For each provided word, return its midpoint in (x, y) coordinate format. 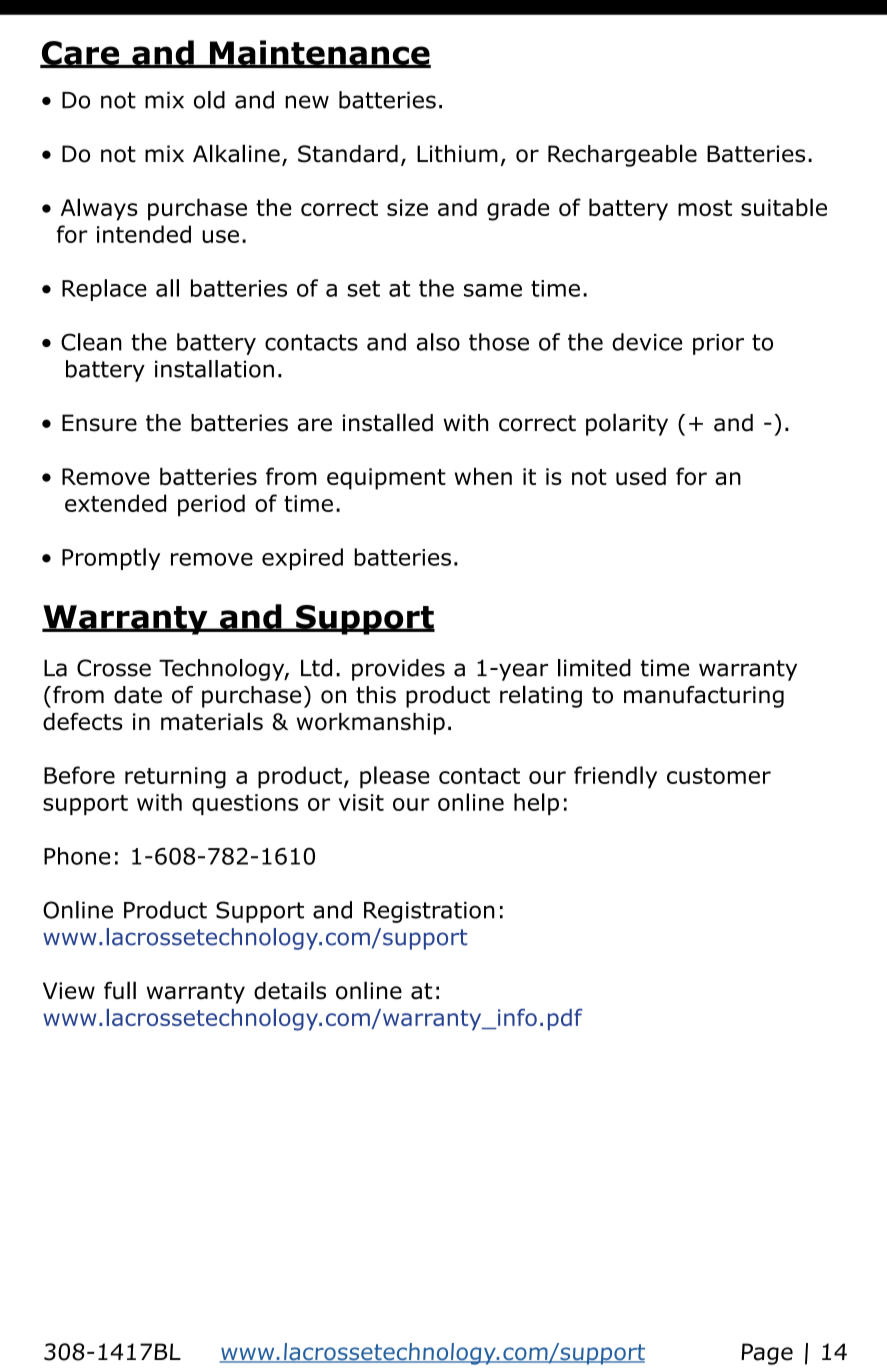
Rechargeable (622, 155)
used (641, 476)
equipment (386, 479)
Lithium (457, 154)
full (120, 990)
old (209, 100)
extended (115, 503)
